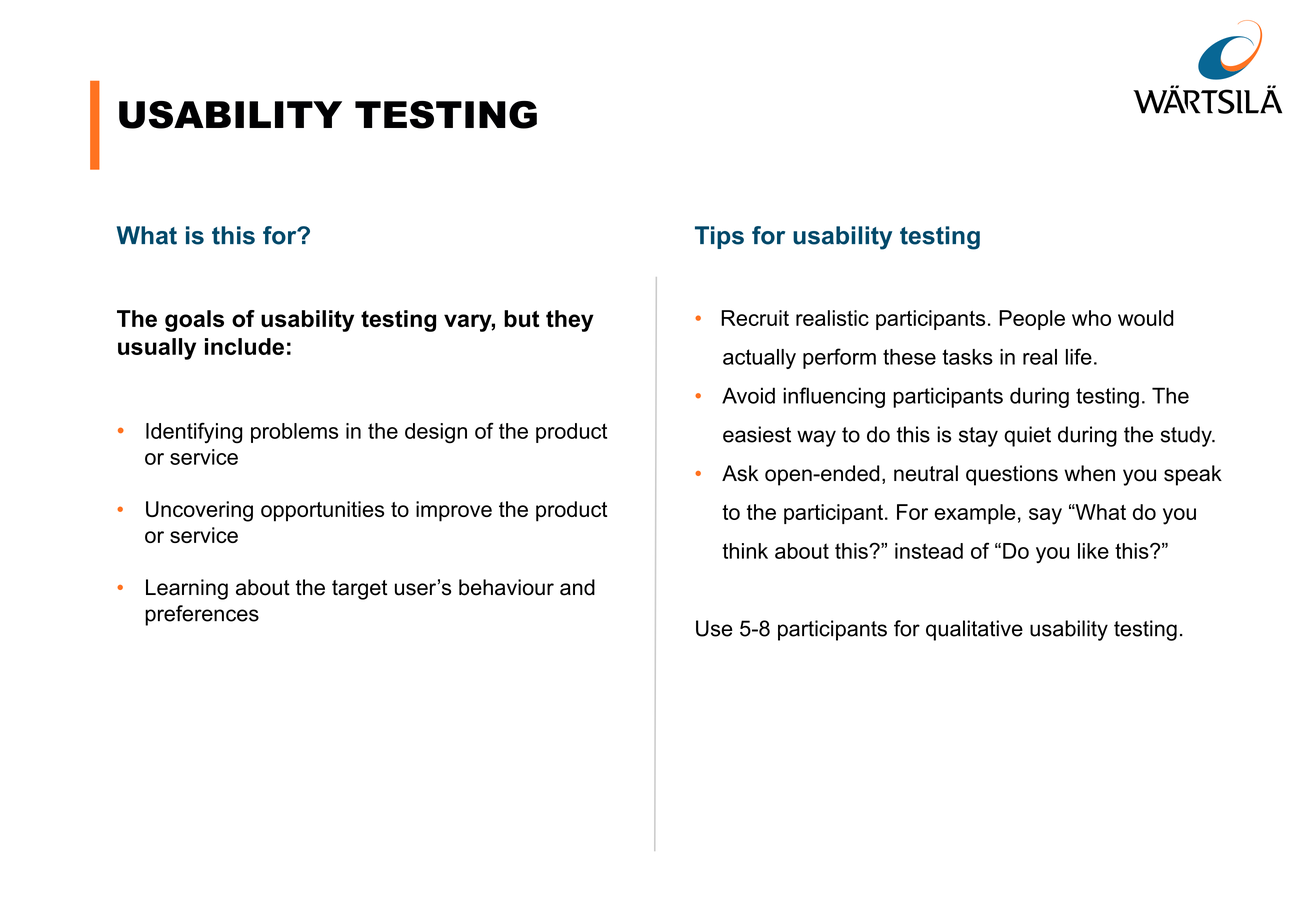 The image size is (1308, 924). I want to click on usually, so click(157, 349).
